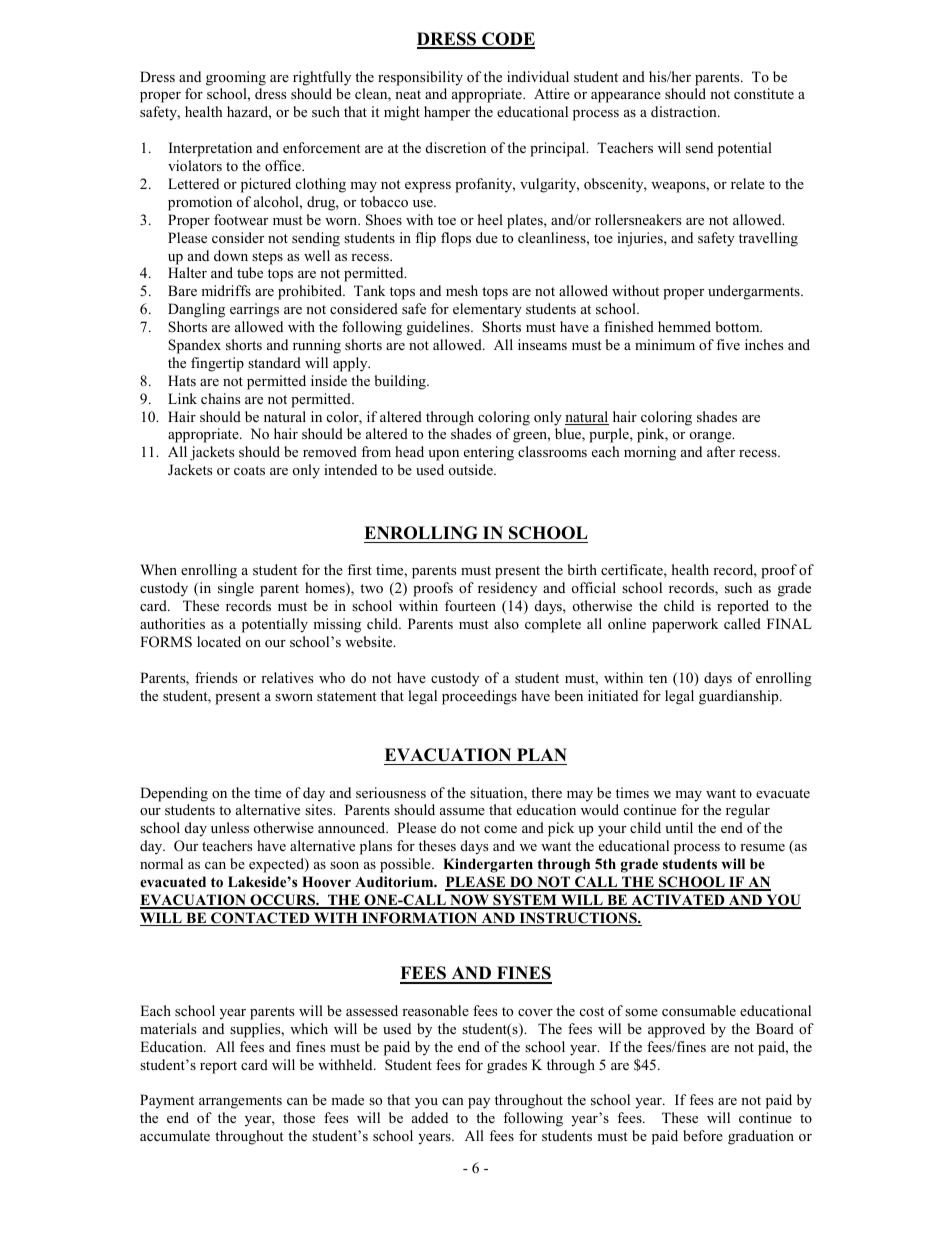 The image size is (952, 1233). What do you see at coordinates (470, 605) in the screenshot?
I see `fourteen` at bounding box center [470, 605].
